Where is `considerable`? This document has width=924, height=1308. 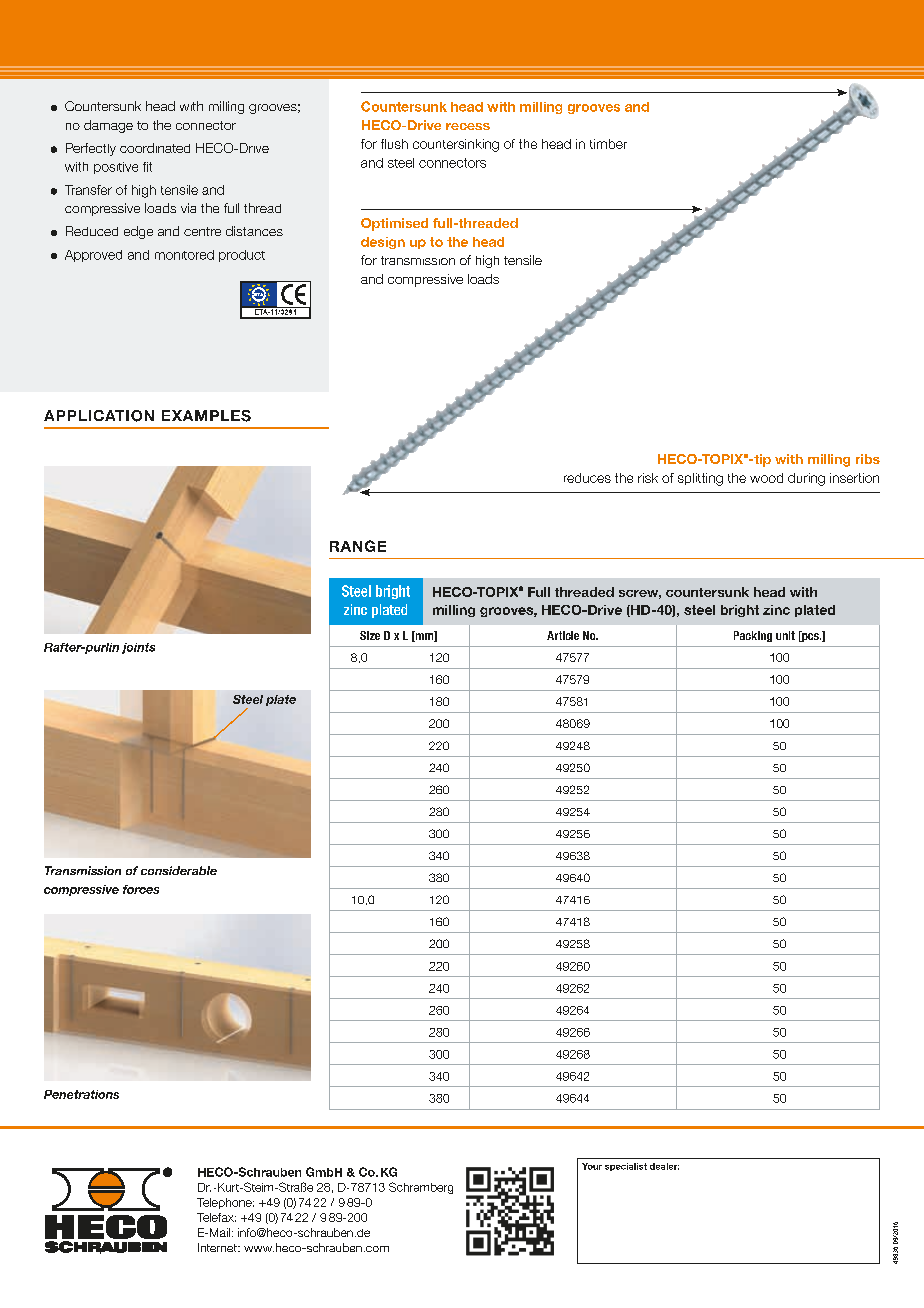
considerable is located at coordinates (179, 870).
